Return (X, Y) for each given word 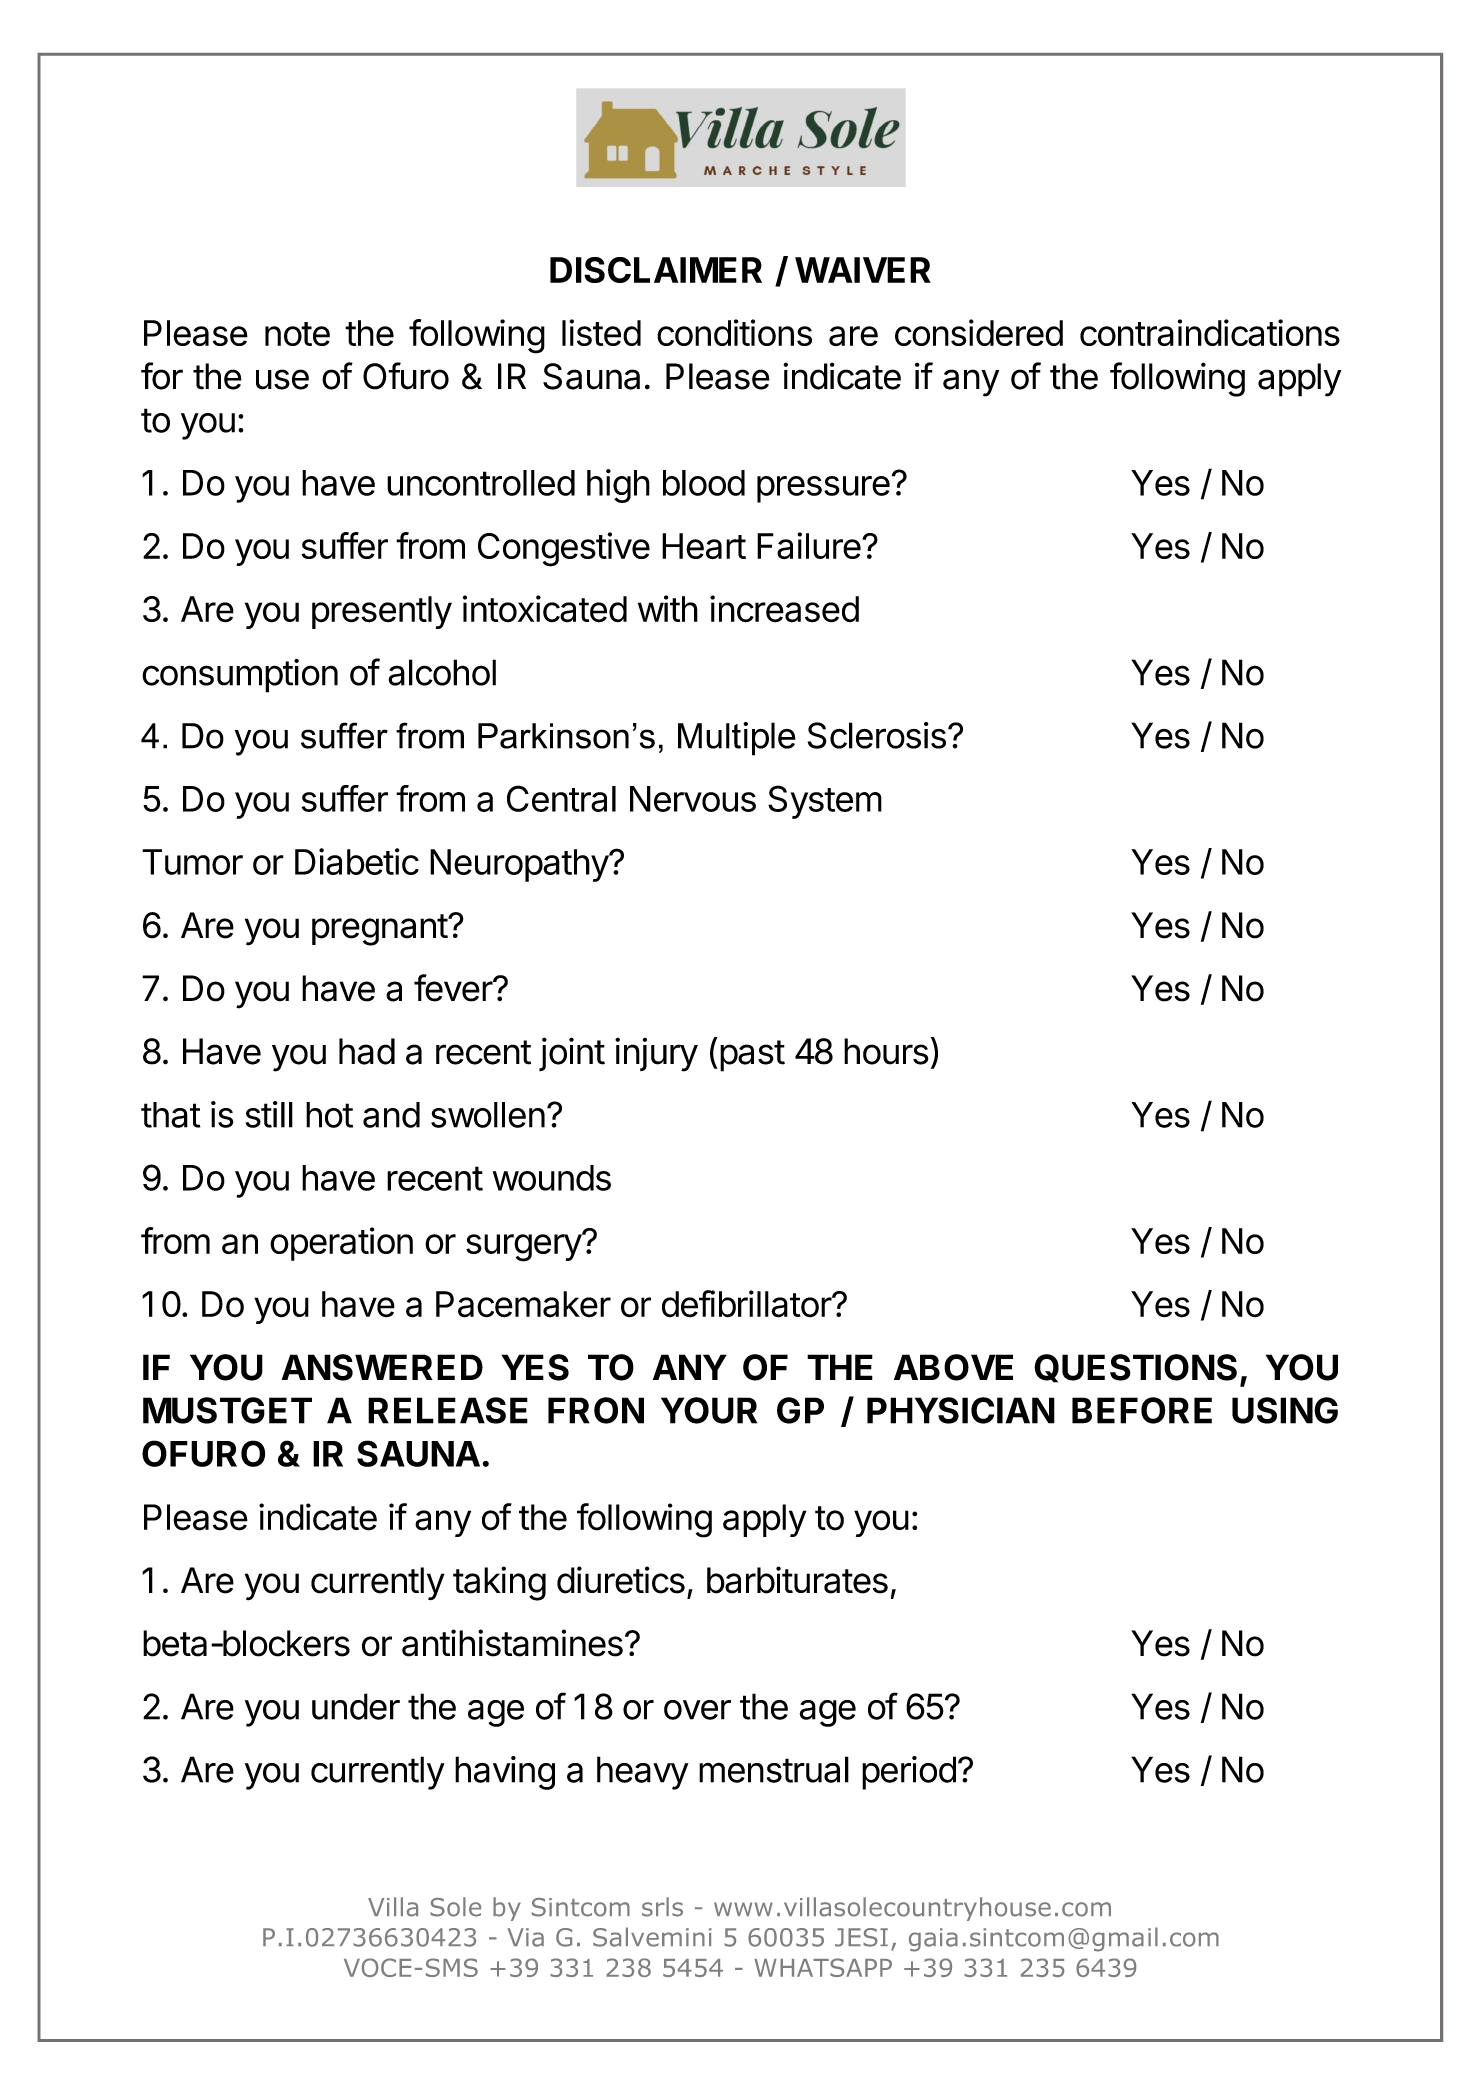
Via (526, 1937)
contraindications (1210, 332)
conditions (734, 332)
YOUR (709, 1410)
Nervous (693, 799)
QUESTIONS (1135, 1368)
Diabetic (357, 861)
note (297, 334)
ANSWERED (382, 1367)
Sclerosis (877, 735)
